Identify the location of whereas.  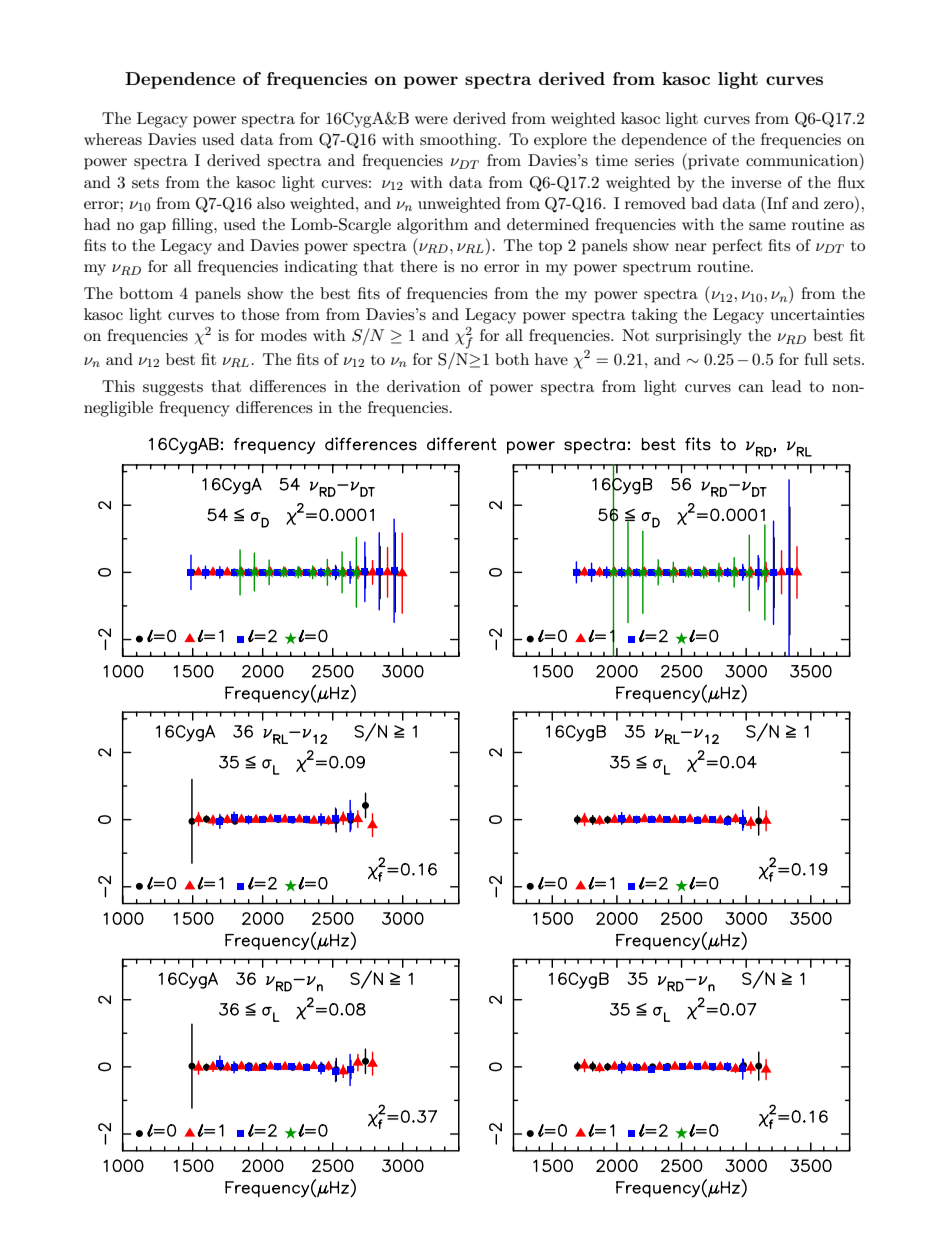
(113, 139).
